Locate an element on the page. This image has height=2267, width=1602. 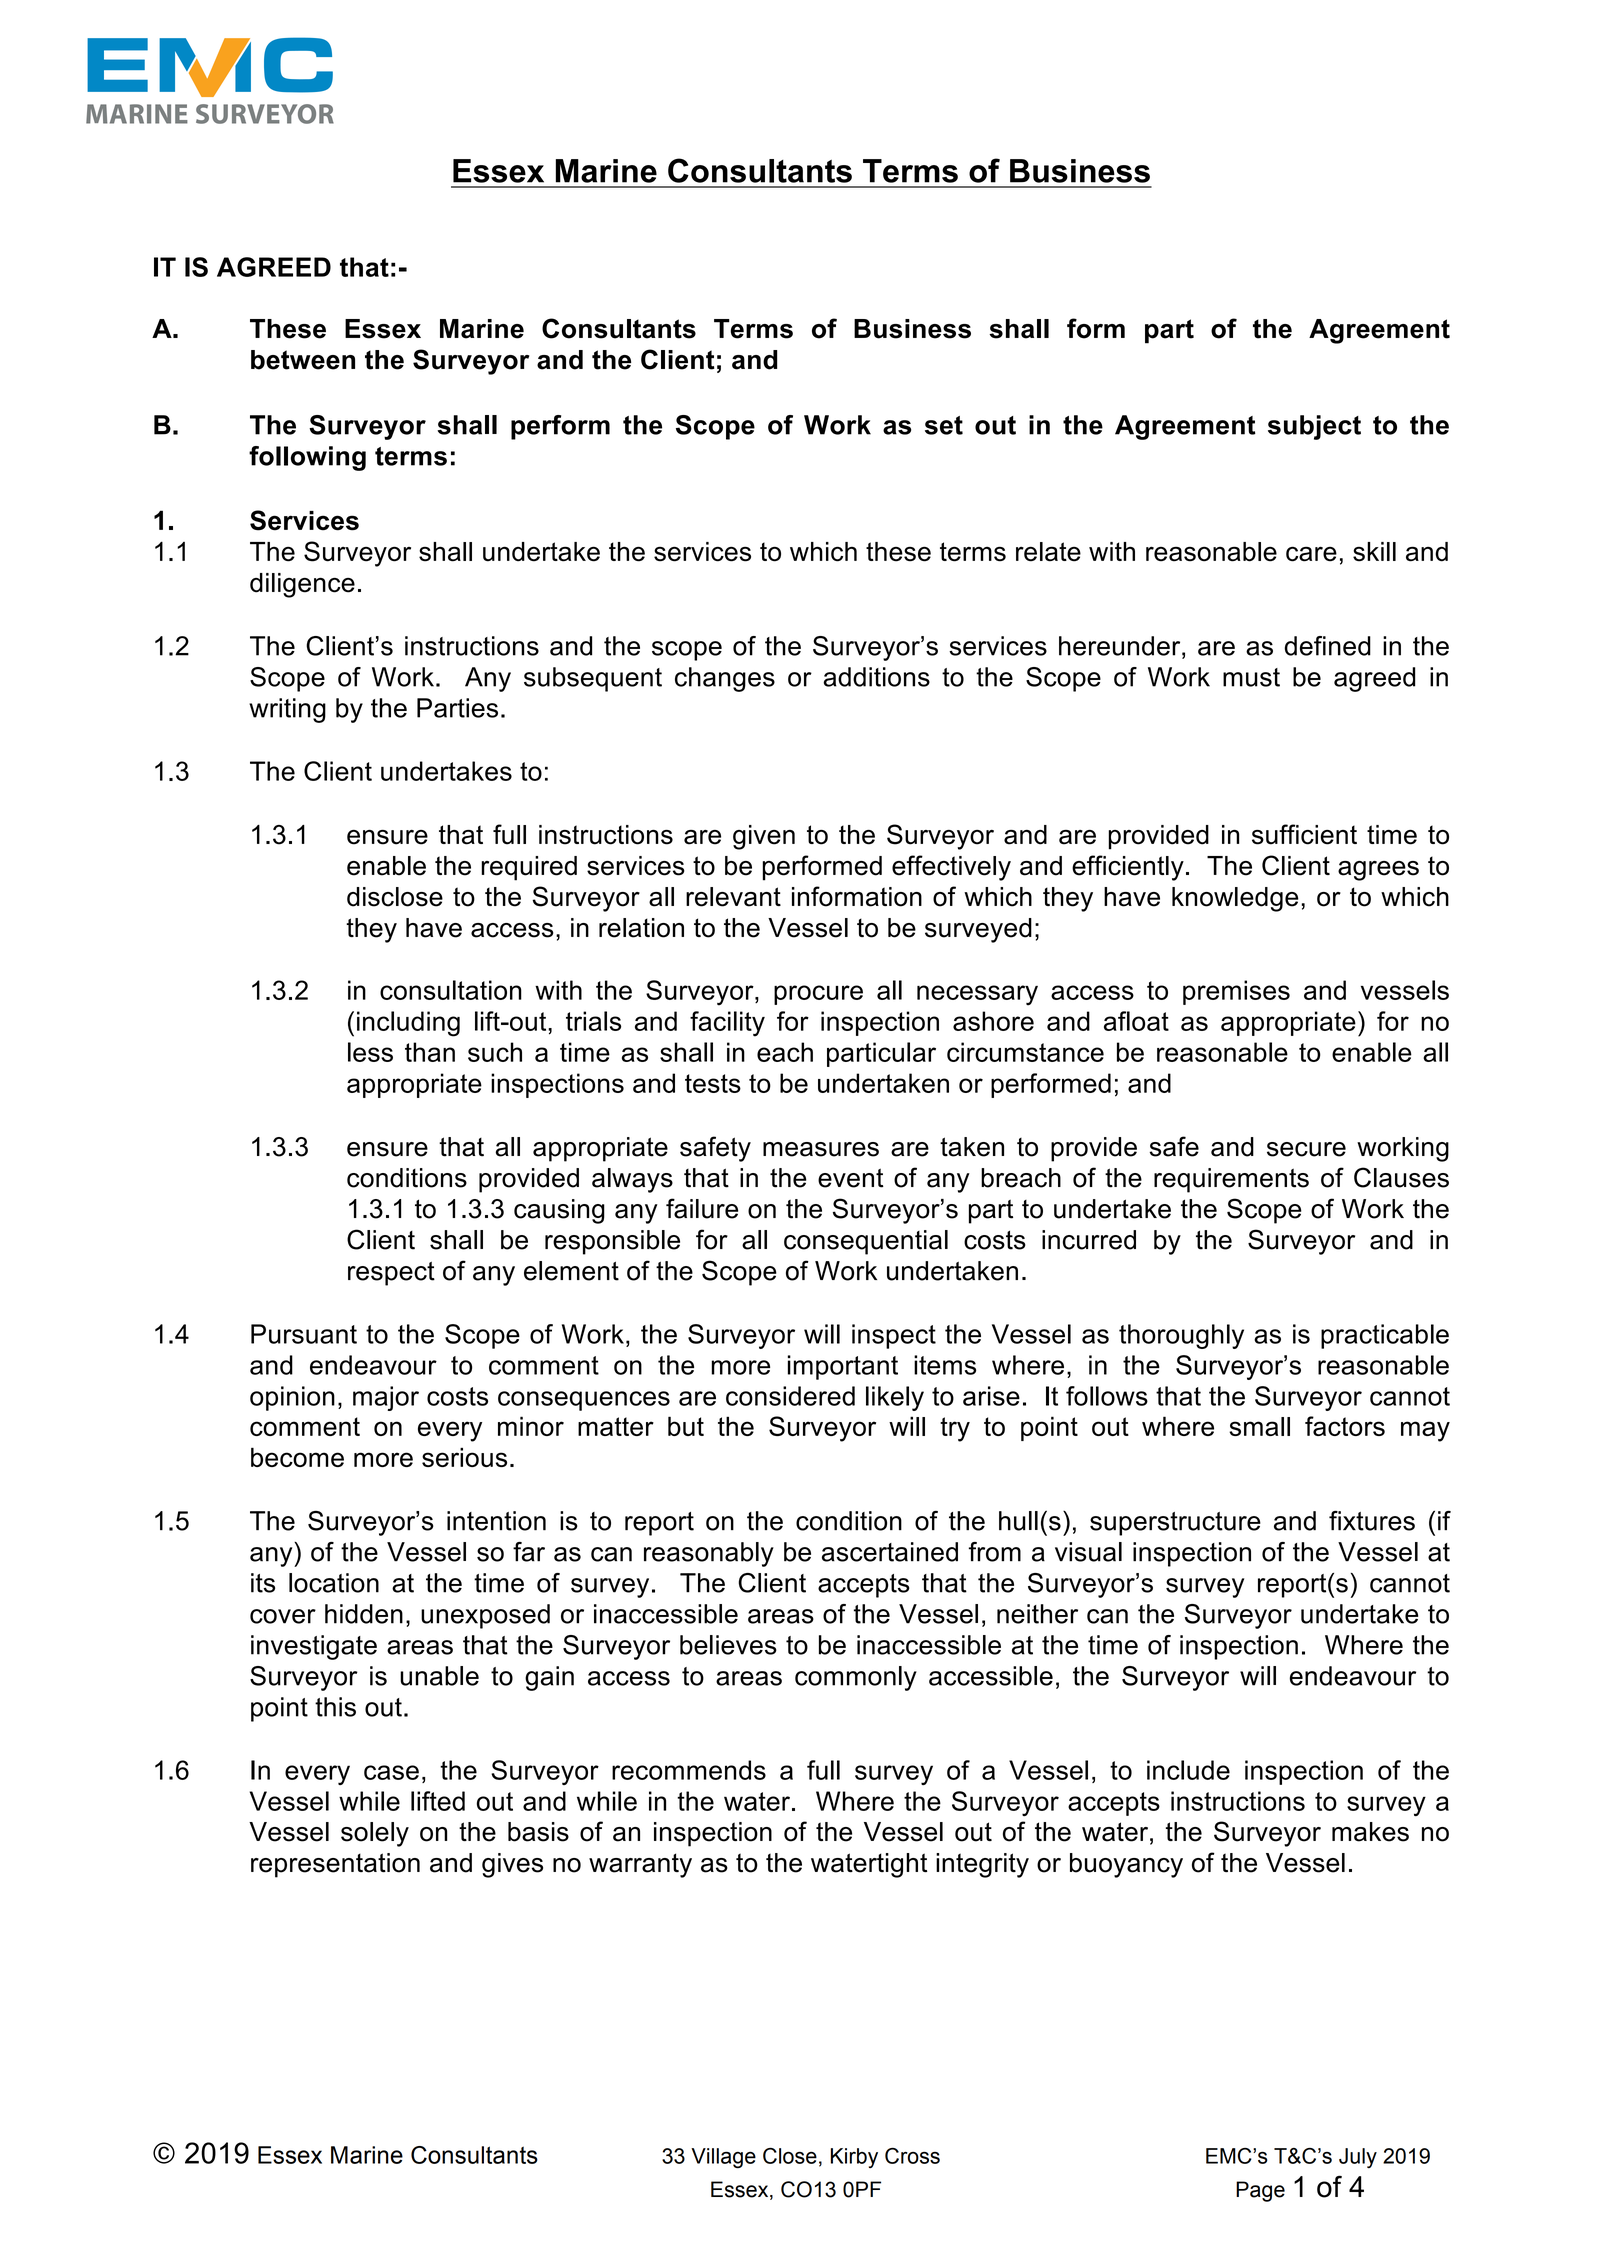
premises is located at coordinates (1236, 992).
